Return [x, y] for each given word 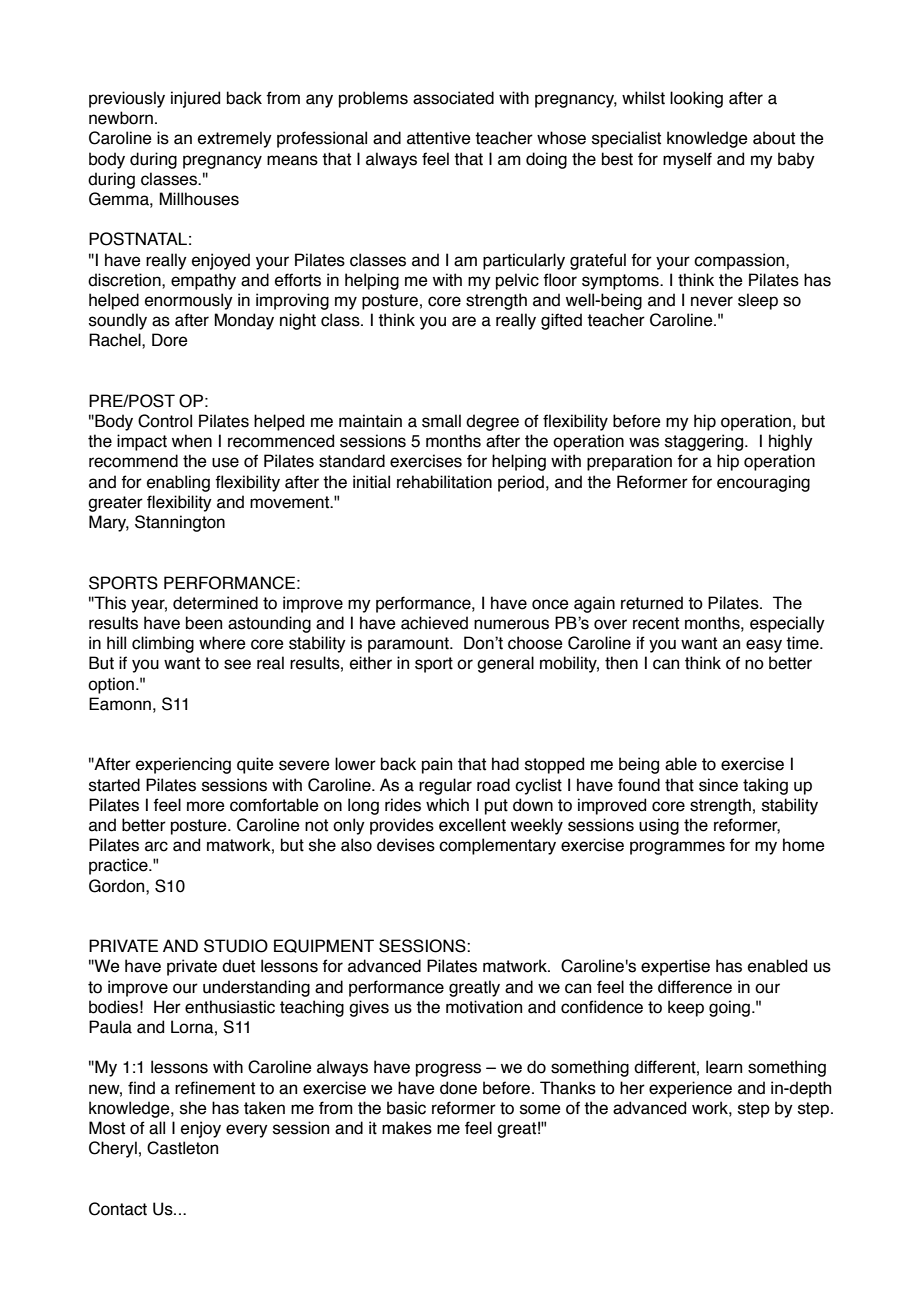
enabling [178, 483]
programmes [677, 848]
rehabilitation [444, 482]
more [206, 806]
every [247, 1131]
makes [407, 1128]
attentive [439, 138]
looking [696, 99]
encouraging [763, 483]
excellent [472, 825]
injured [195, 99]
